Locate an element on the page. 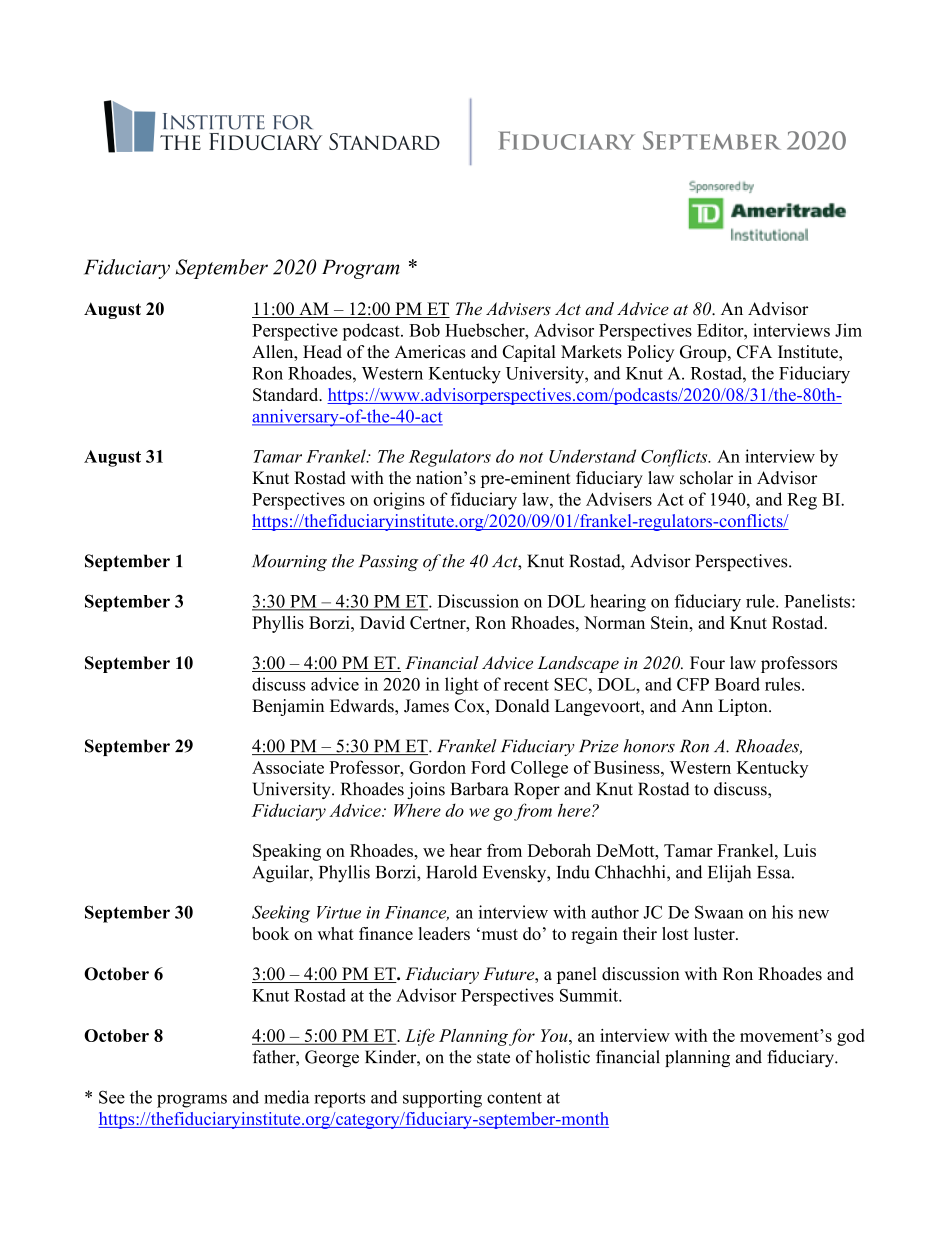 The height and width of the image is (1233, 952). Deborah is located at coordinates (559, 850).
